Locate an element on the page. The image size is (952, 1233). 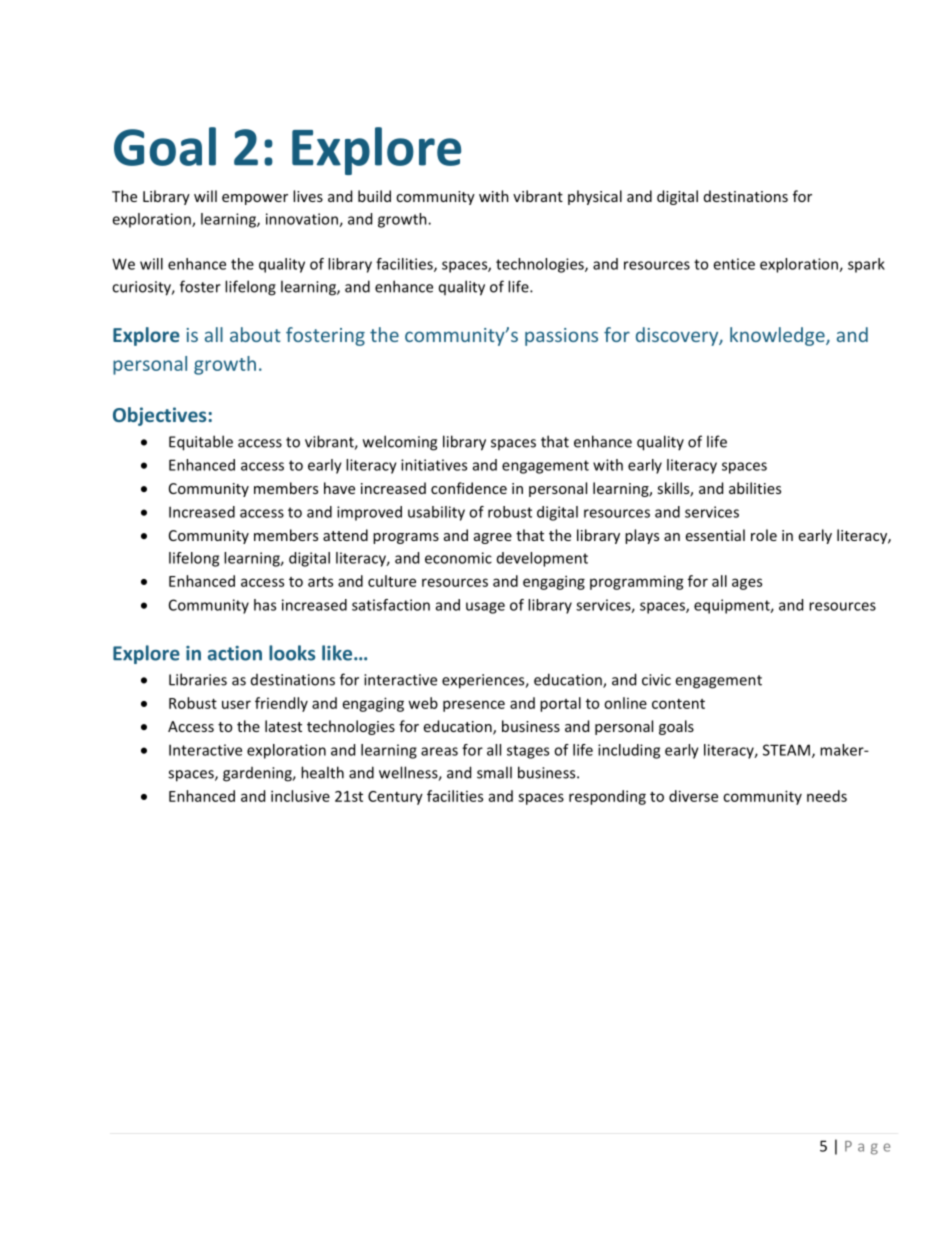
inclusive is located at coordinates (300, 796).
